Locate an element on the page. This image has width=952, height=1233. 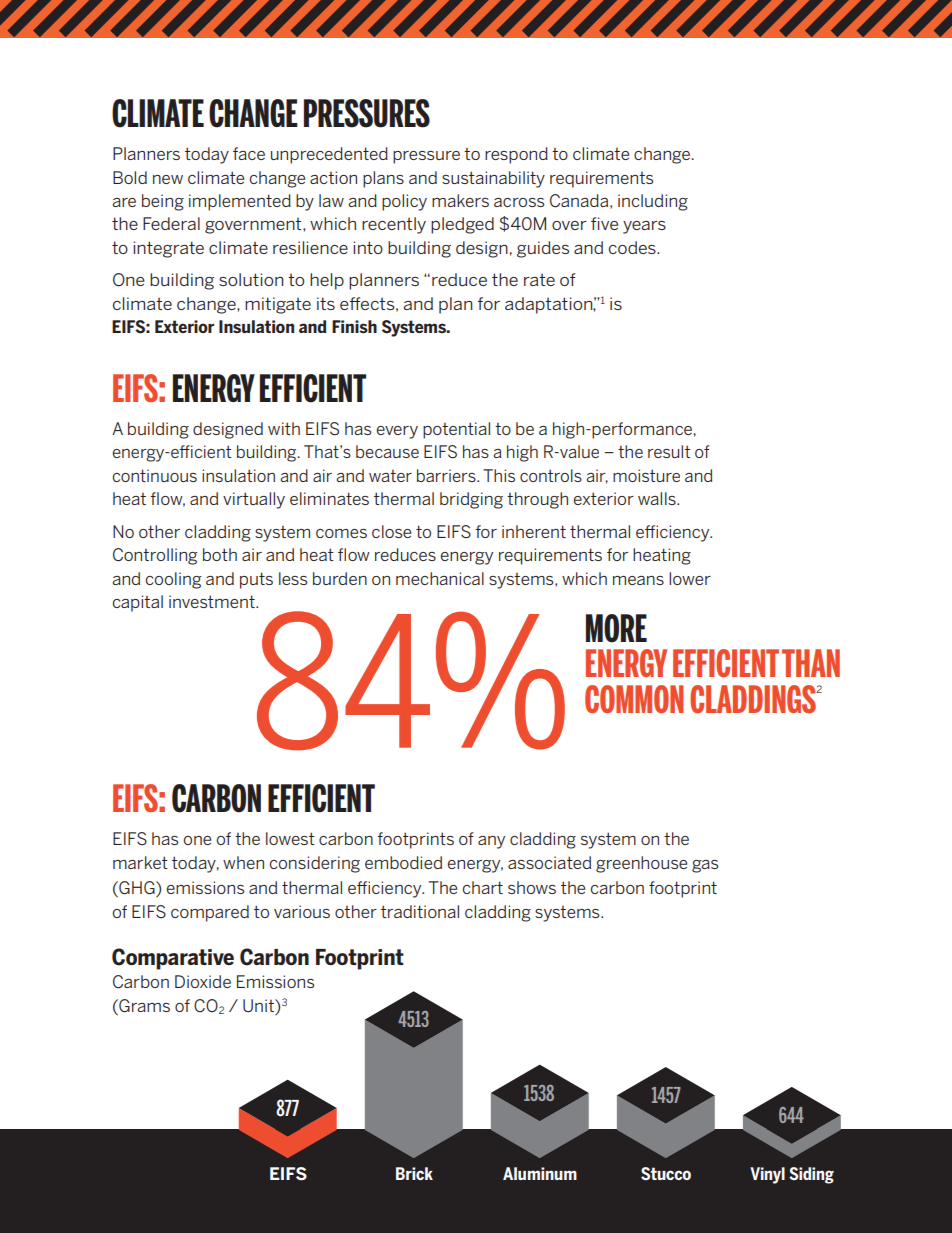
gas is located at coordinates (705, 866).
